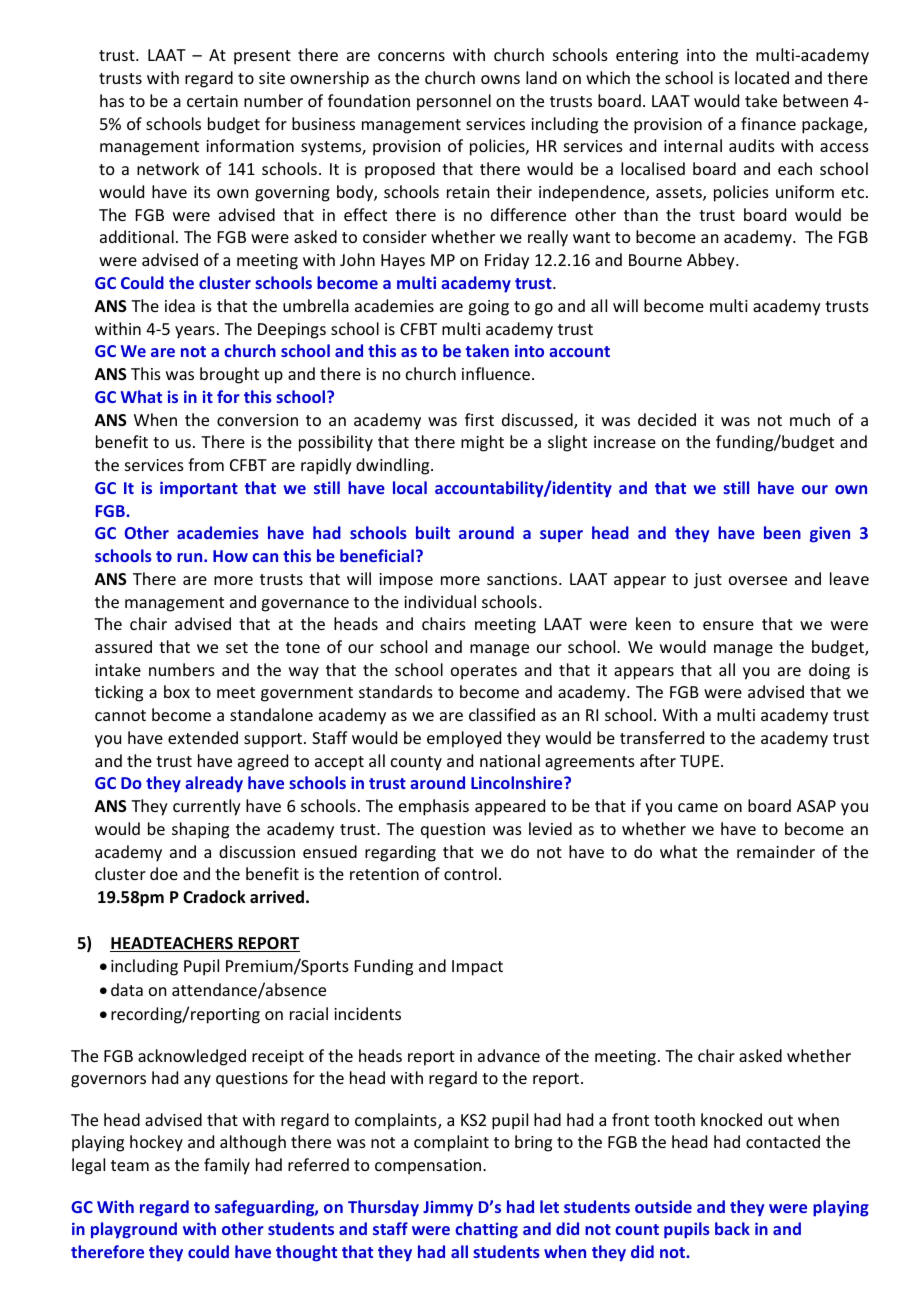  I want to click on ensure, so click(728, 625).
